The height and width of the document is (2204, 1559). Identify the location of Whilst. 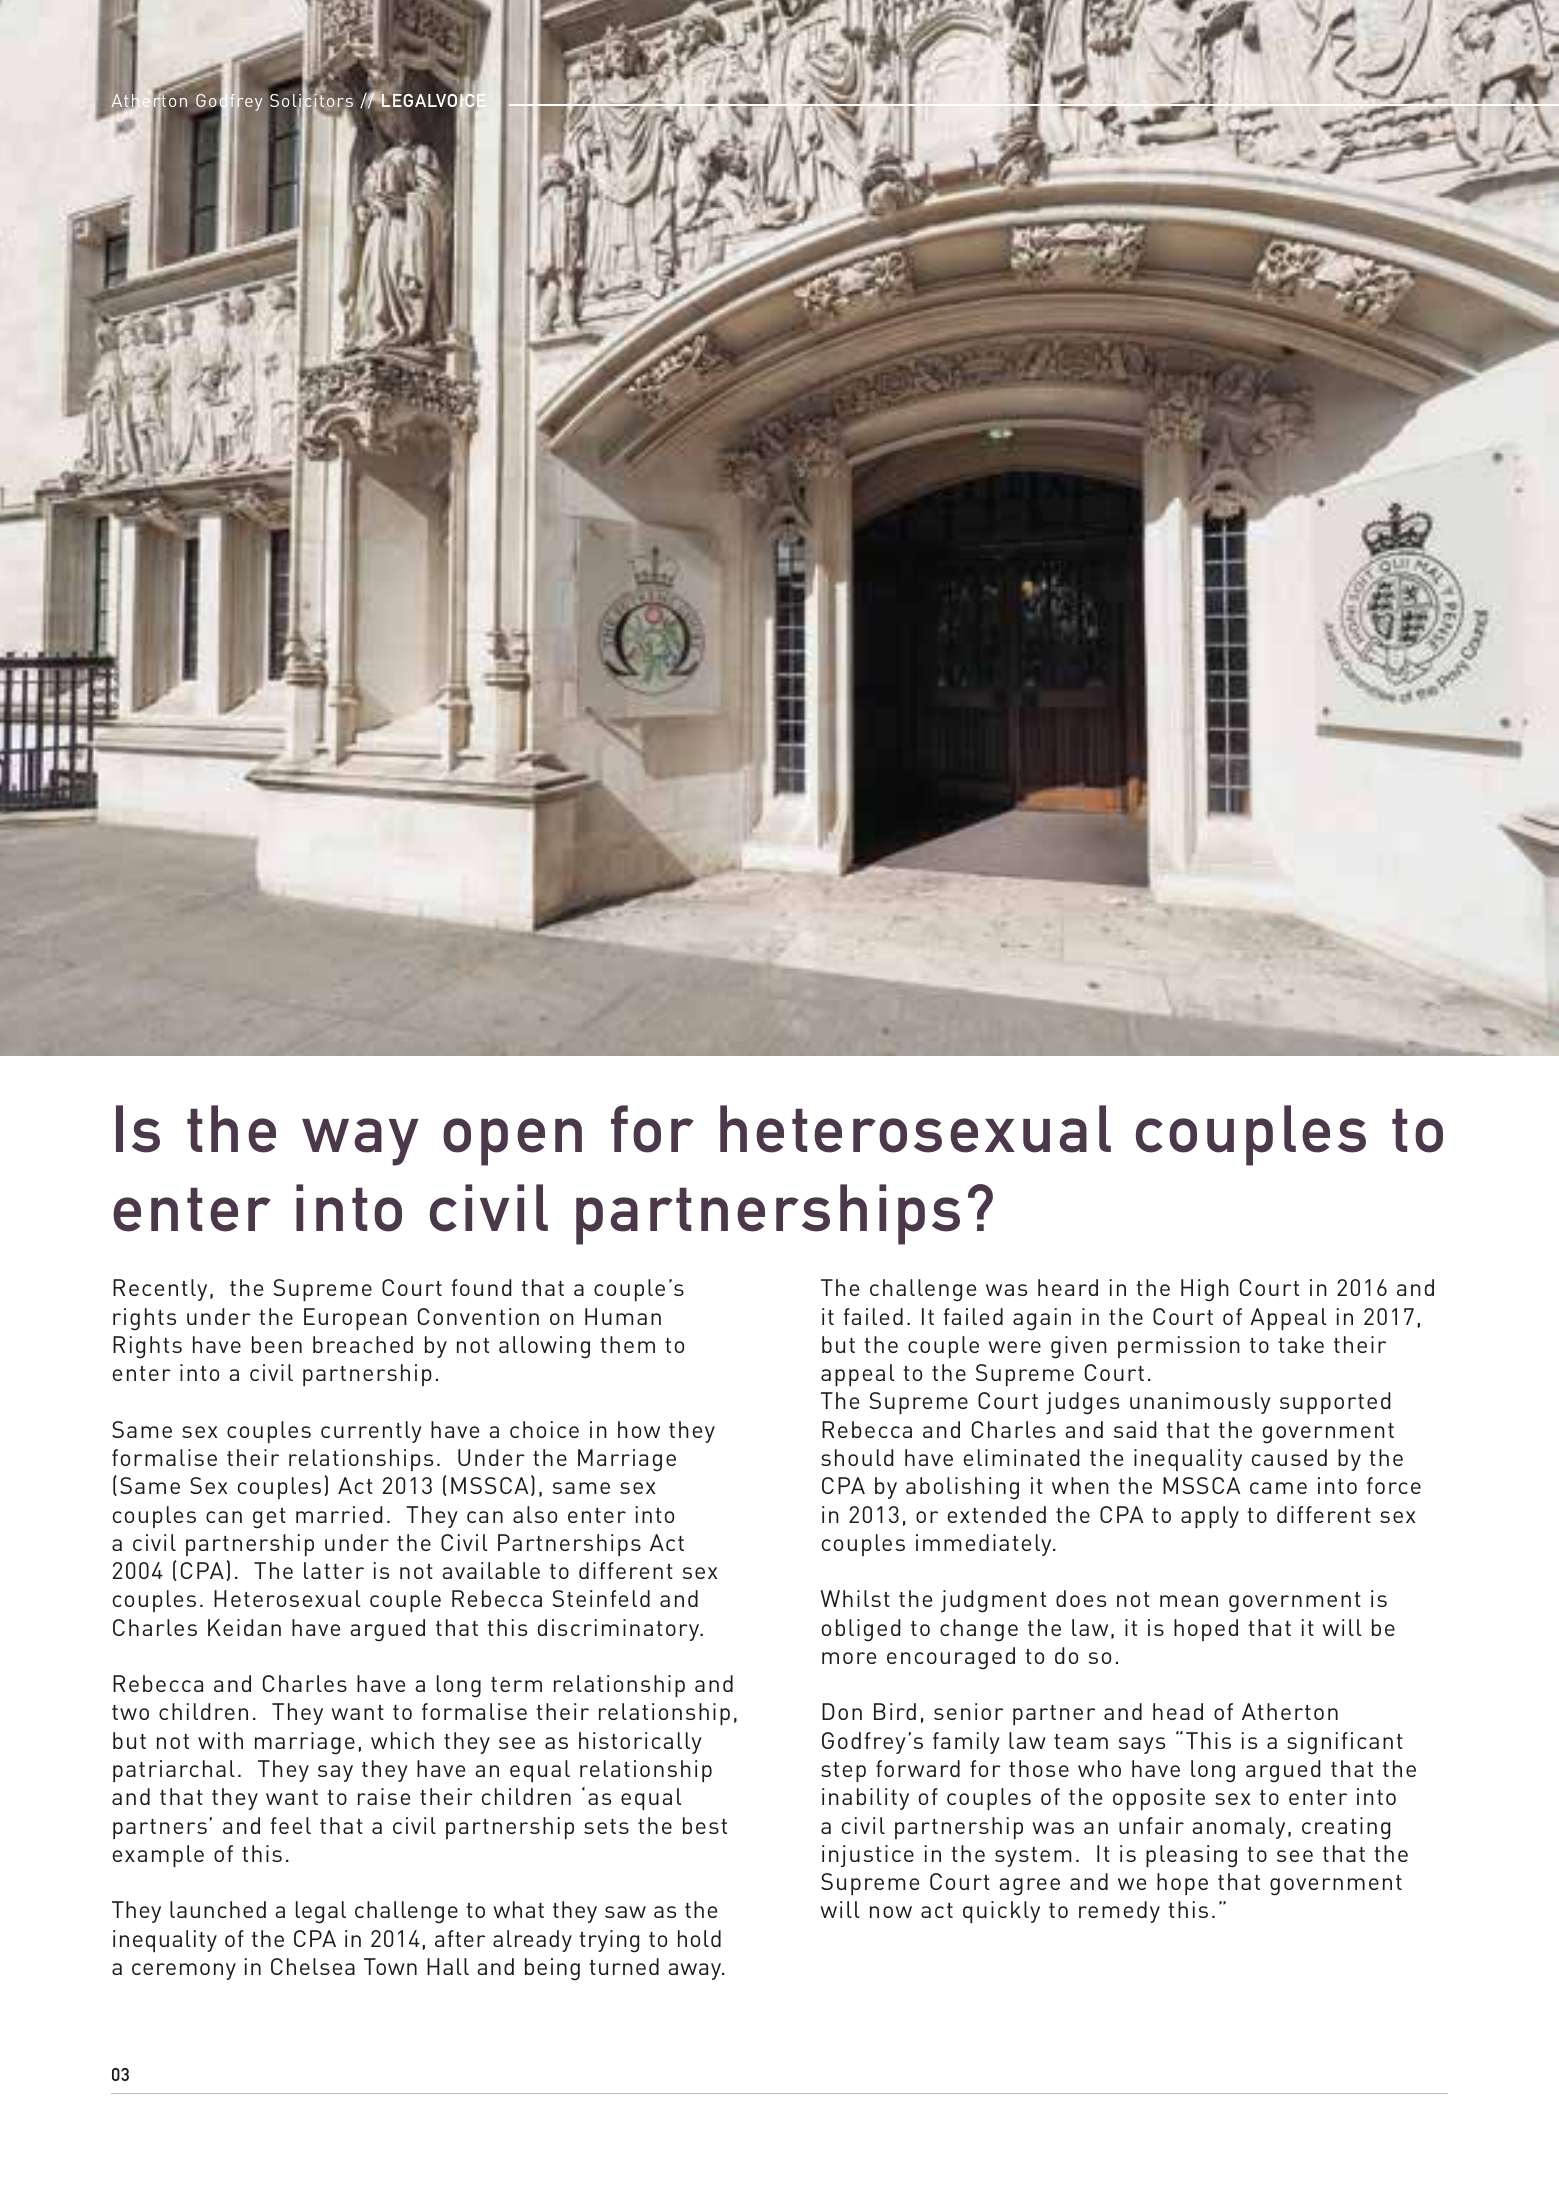
(855, 1598).
